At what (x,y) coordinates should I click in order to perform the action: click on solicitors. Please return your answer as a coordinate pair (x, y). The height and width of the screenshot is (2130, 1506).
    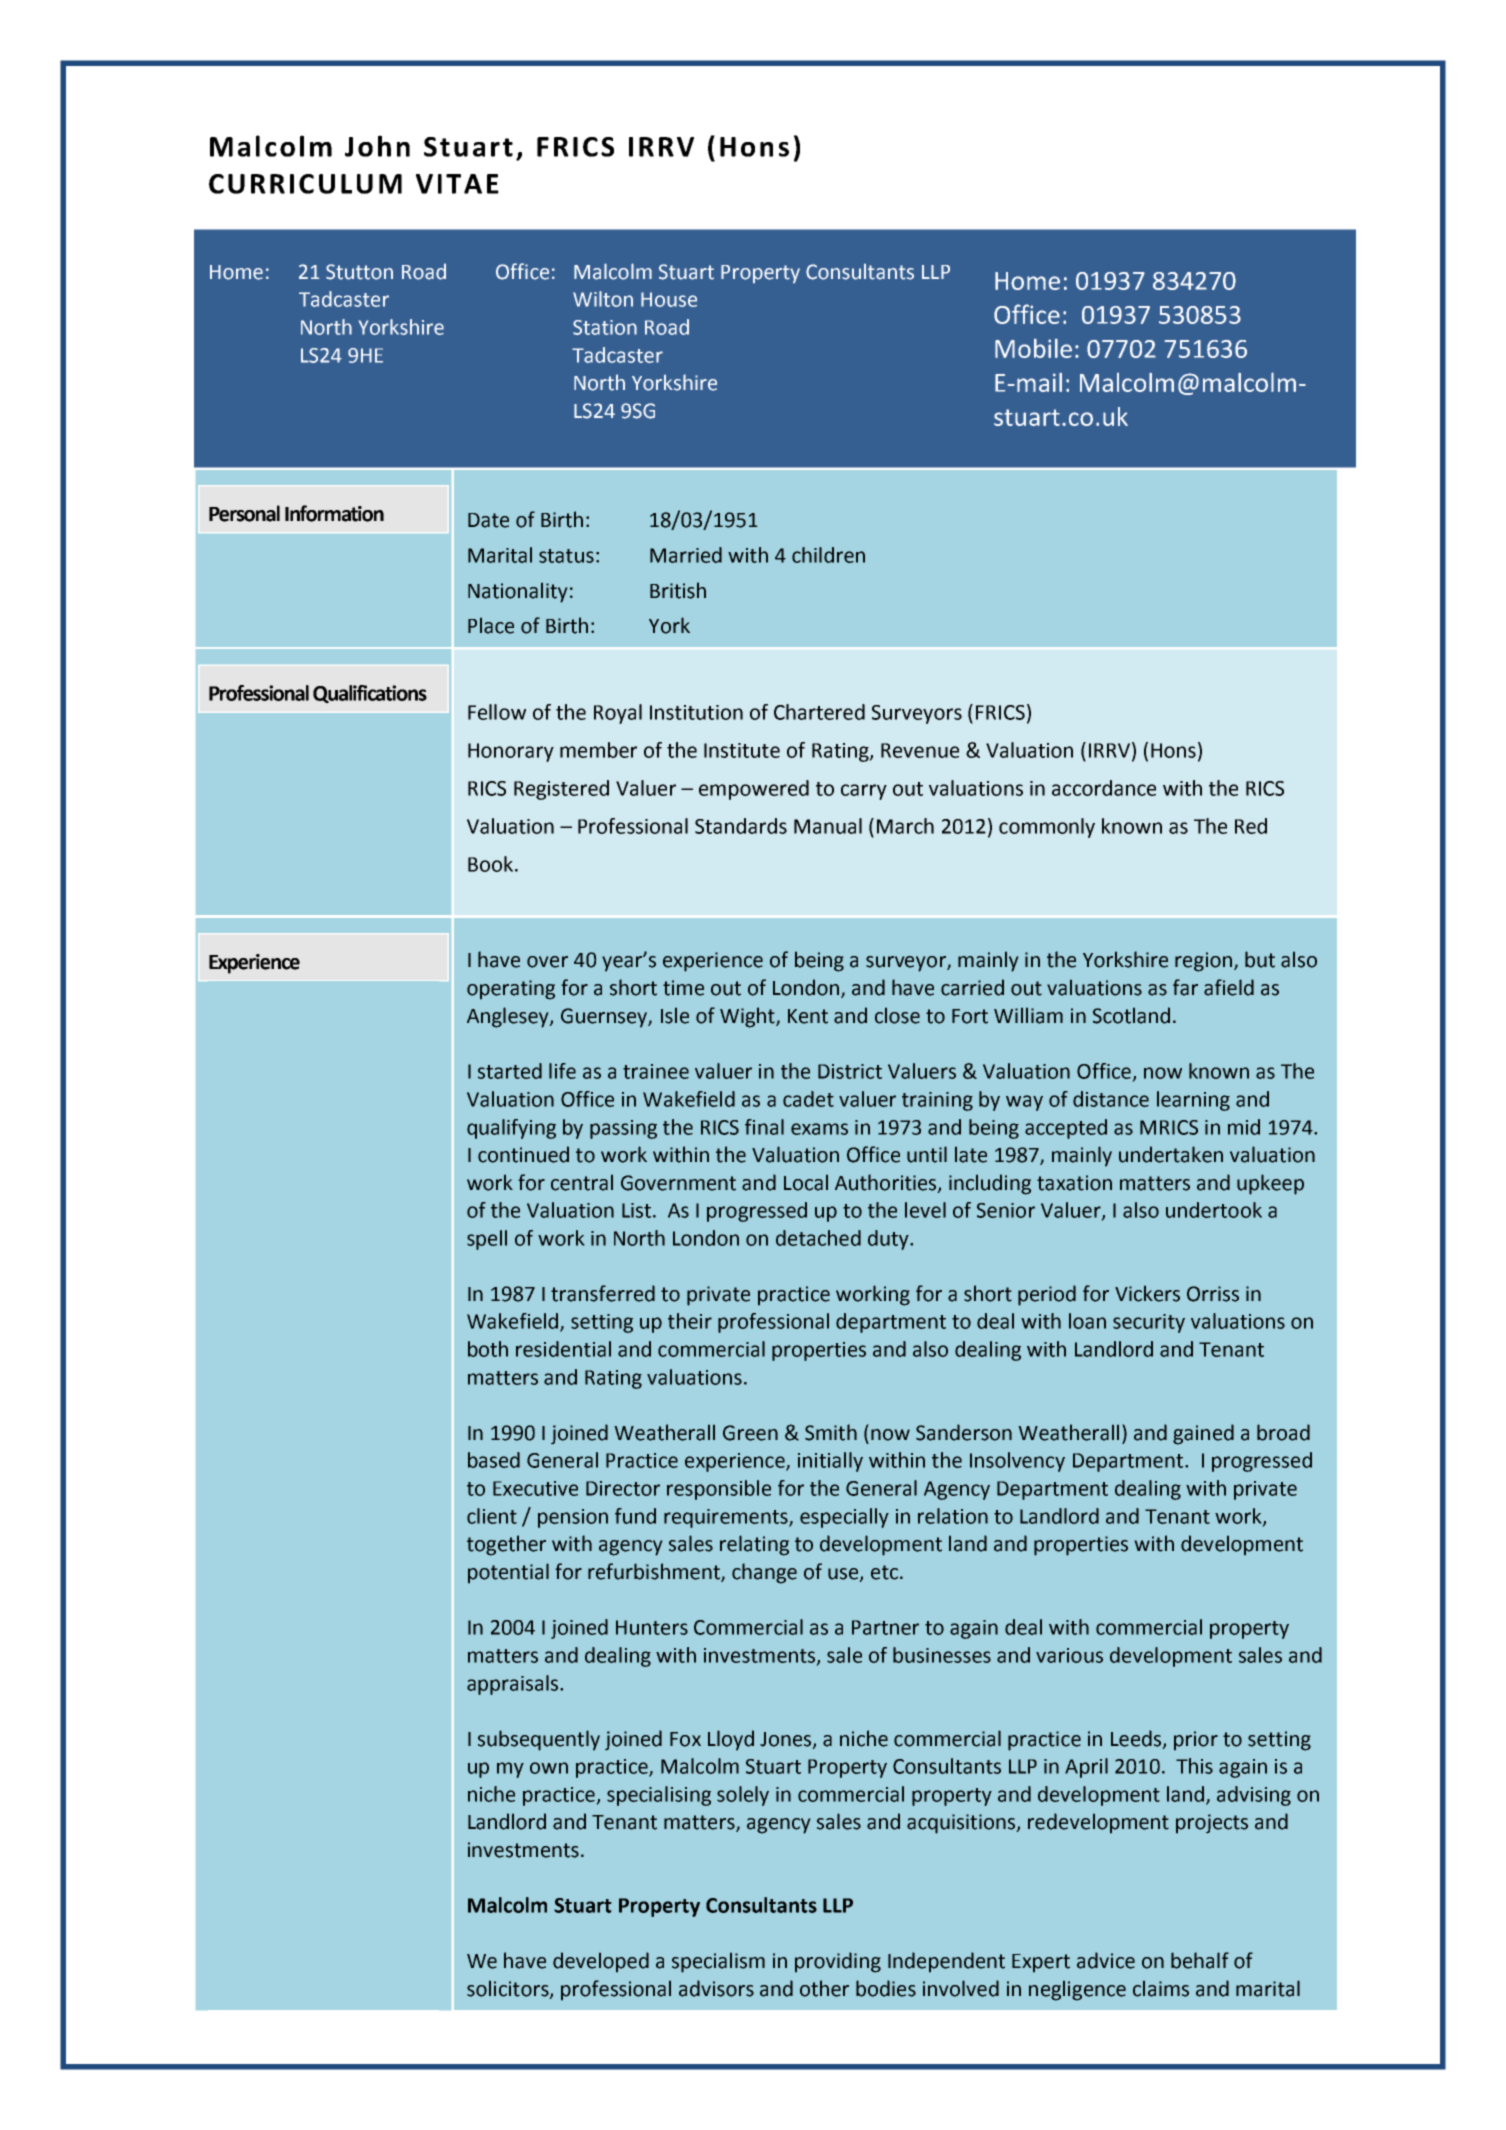
    Looking at the image, I should click on (509, 1989).
